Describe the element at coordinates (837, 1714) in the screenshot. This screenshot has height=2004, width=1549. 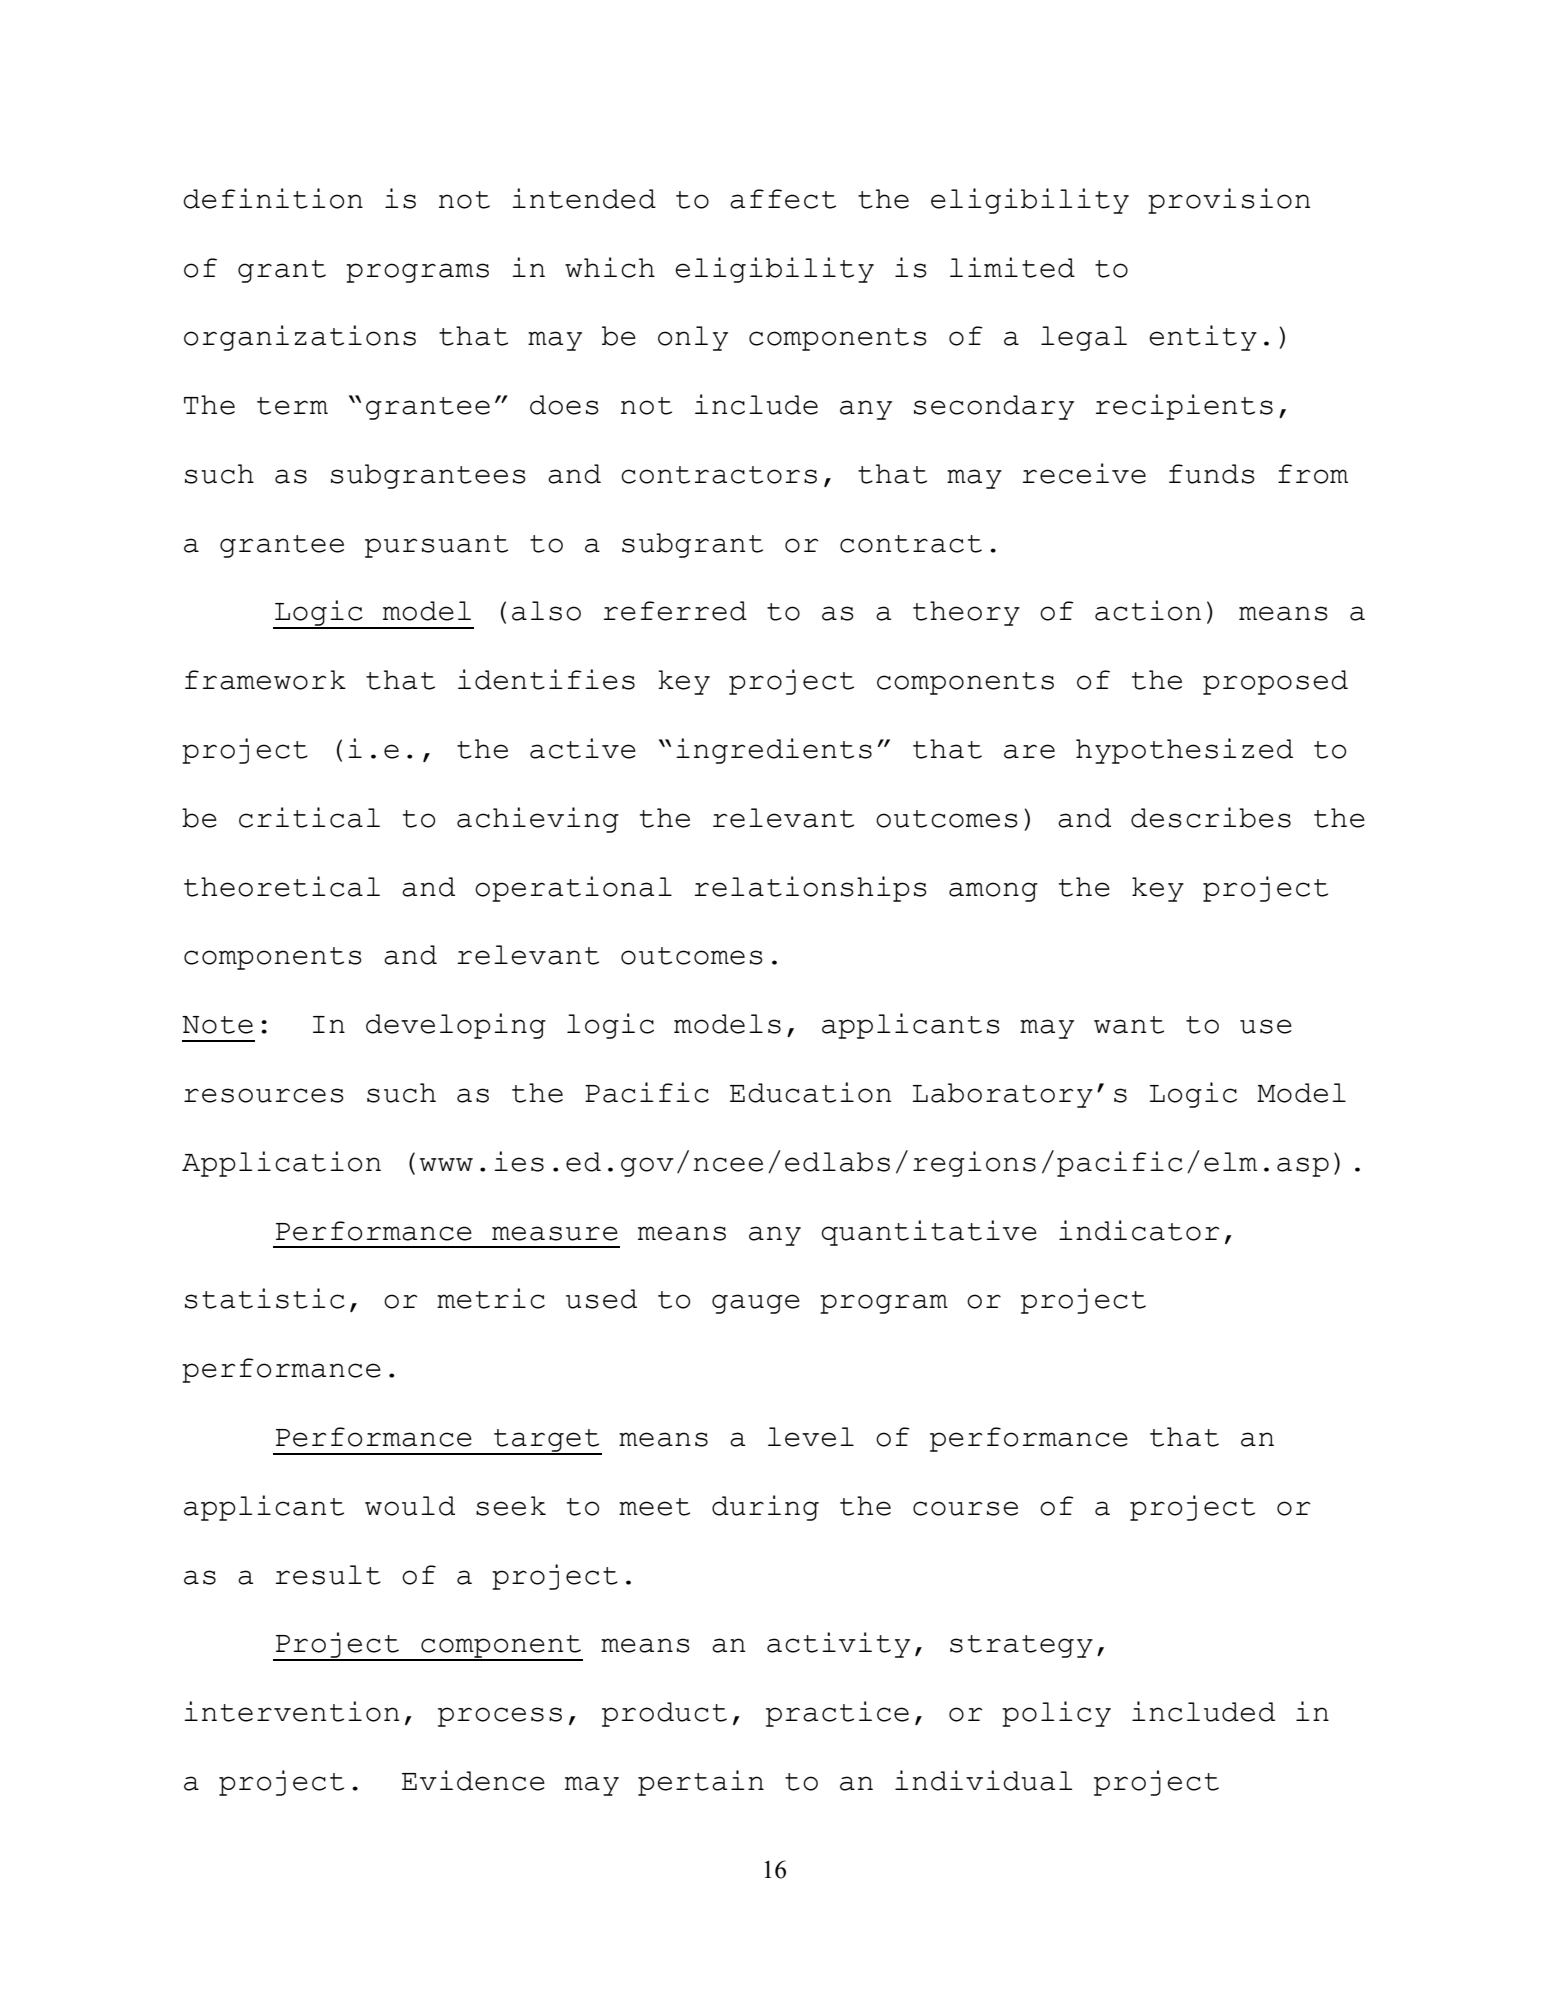
I see `practice` at that location.
